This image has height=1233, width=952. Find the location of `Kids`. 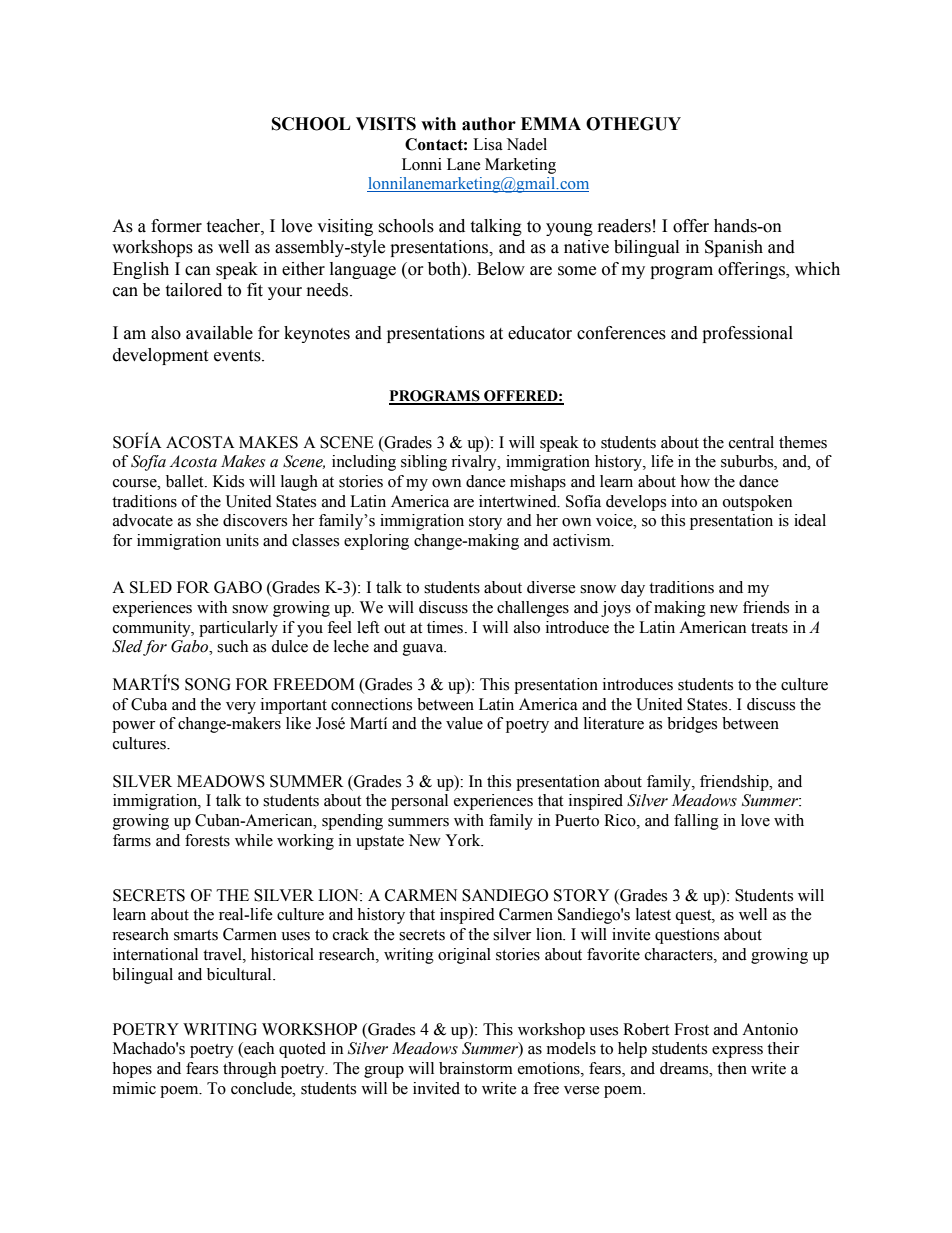

Kids is located at coordinates (228, 481).
